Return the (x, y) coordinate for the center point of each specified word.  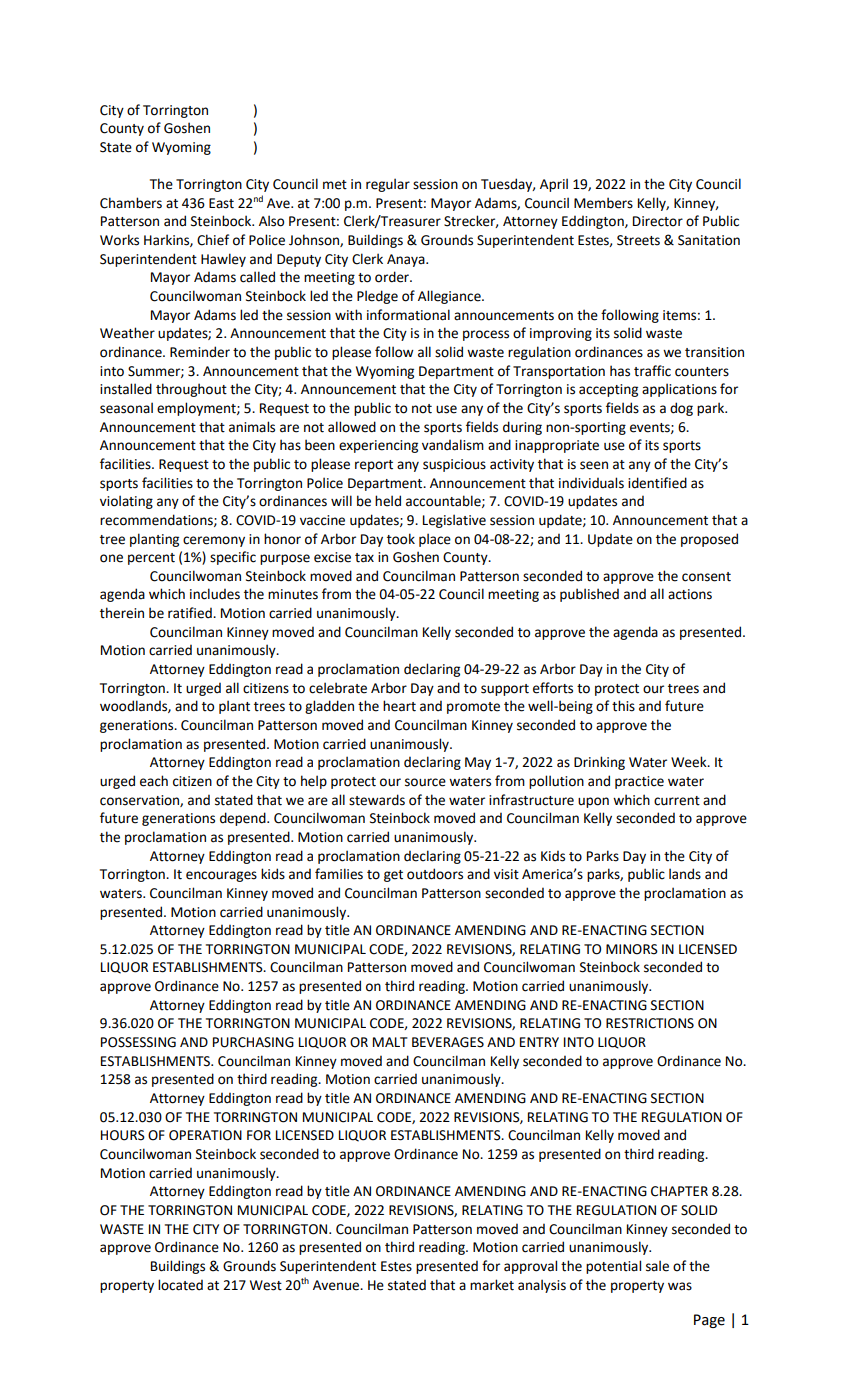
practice (639, 782)
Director (658, 221)
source (425, 782)
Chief (213, 240)
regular (388, 185)
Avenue (337, 1285)
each (154, 781)
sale (657, 1266)
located (180, 1285)
